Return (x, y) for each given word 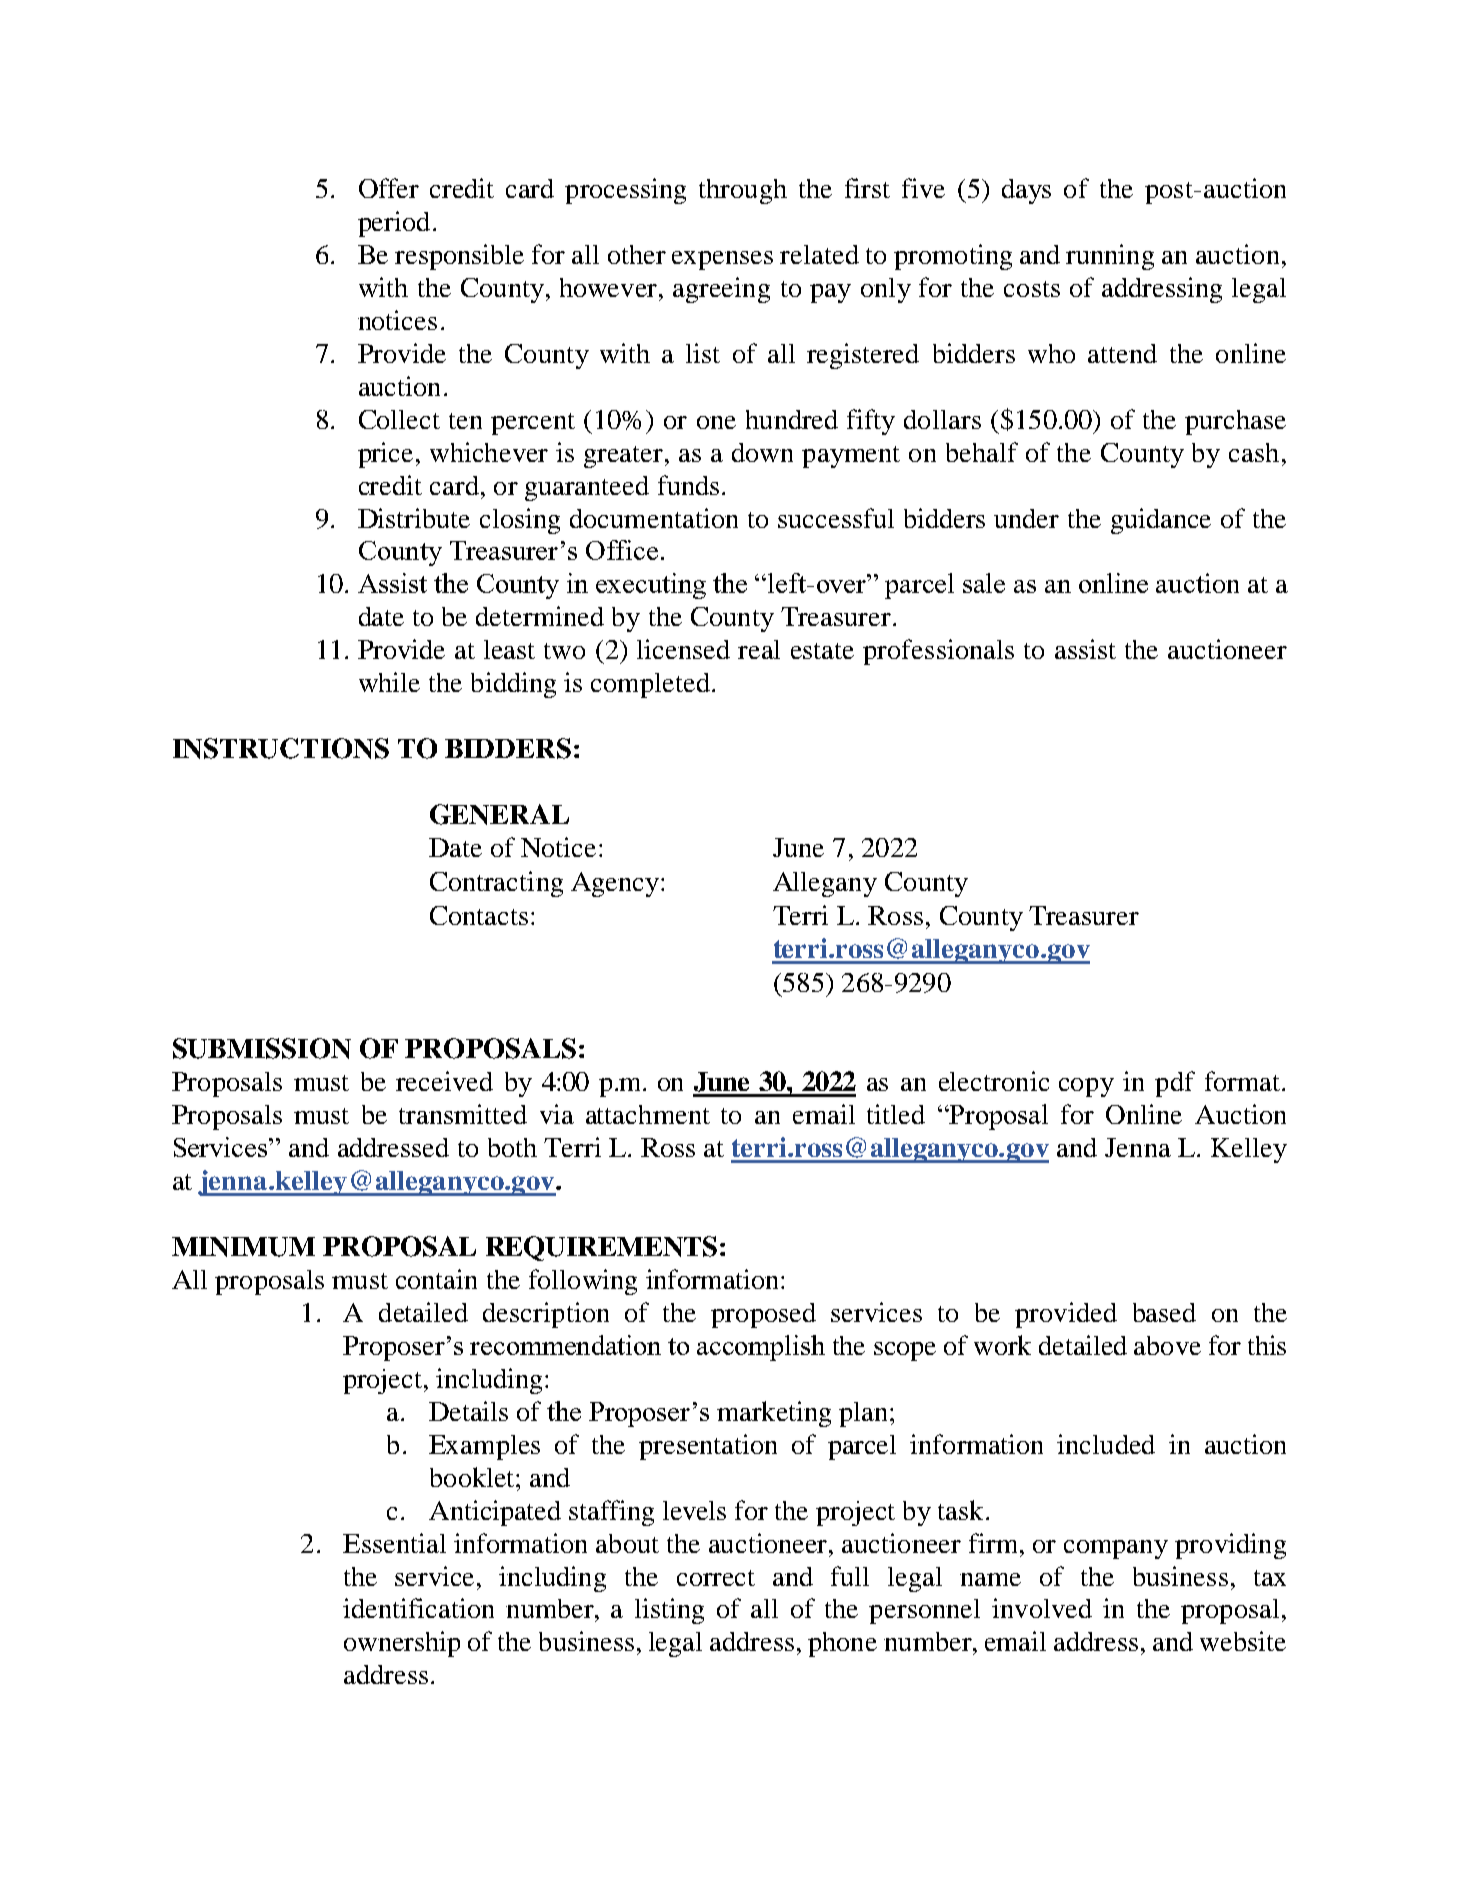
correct (716, 1578)
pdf (1175, 1084)
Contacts (479, 915)
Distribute (414, 518)
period (394, 224)
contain (436, 1279)
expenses (722, 260)
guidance (1161, 521)
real (759, 649)
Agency (616, 884)
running (1110, 257)
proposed (763, 1315)
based (1164, 1312)
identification (418, 1608)
